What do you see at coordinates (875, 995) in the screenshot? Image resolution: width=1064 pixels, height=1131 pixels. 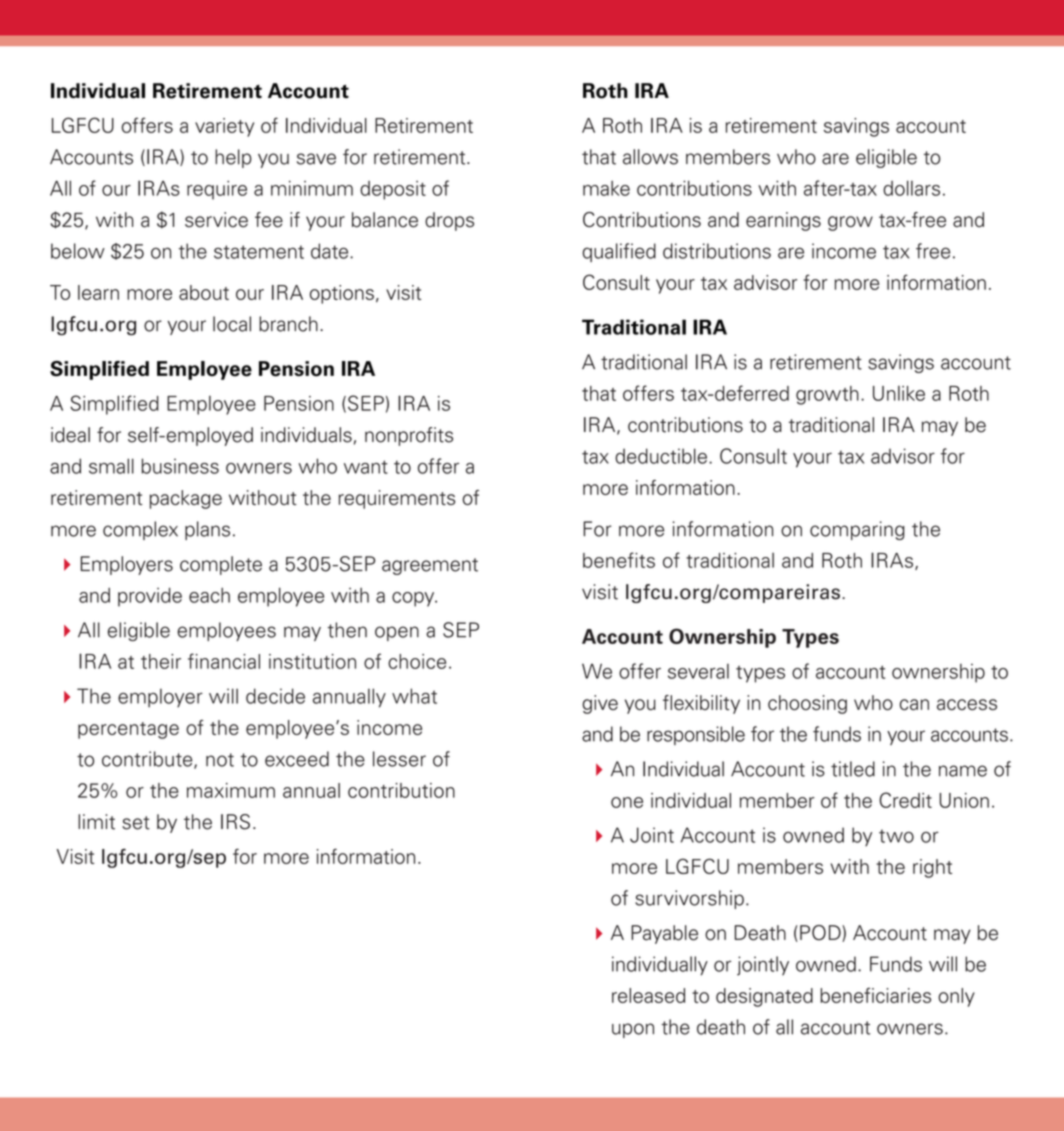 I see `beneficiaries` at bounding box center [875, 995].
